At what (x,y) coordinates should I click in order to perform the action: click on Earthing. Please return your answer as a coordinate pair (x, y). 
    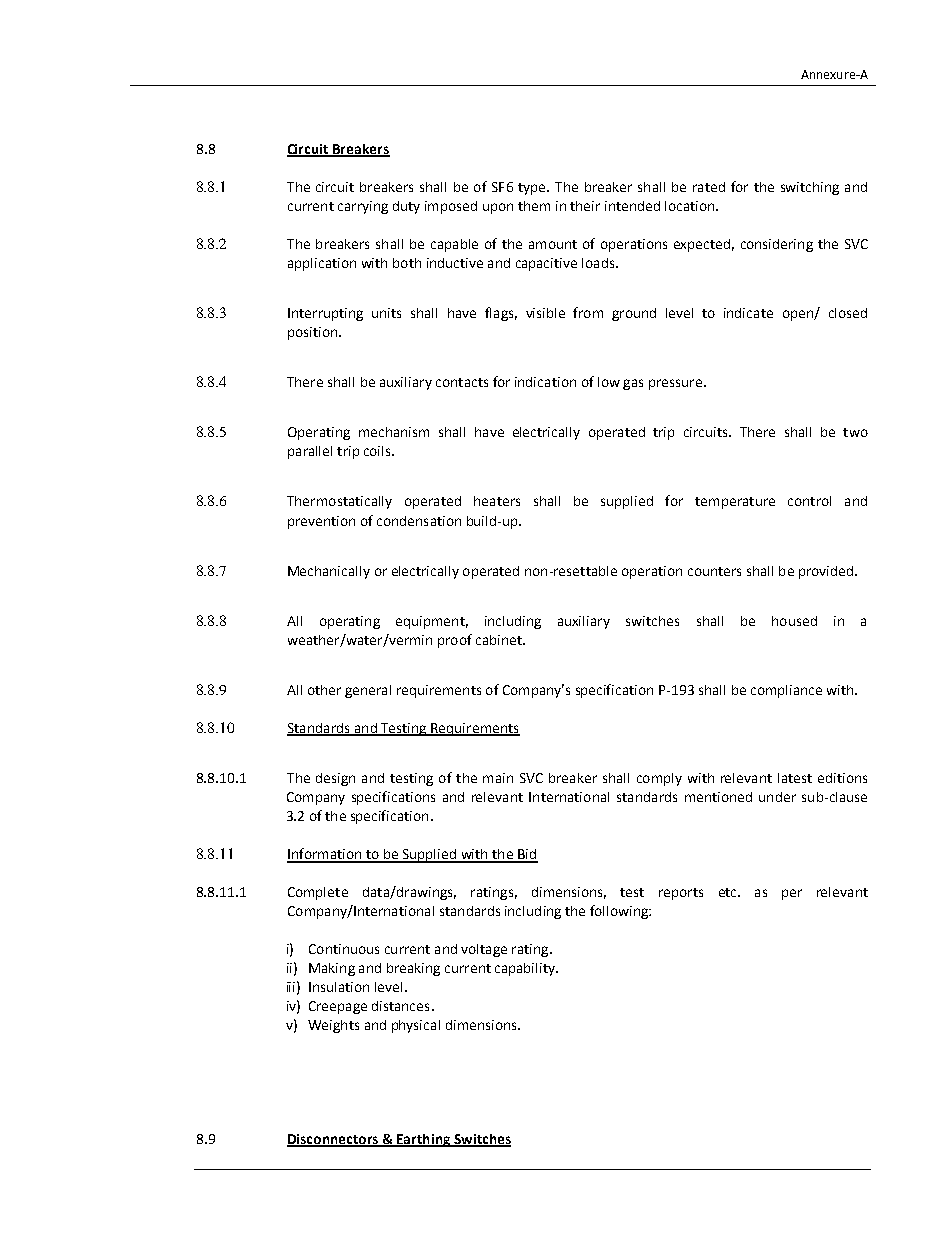
    Looking at the image, I should click on (424, 1140).
